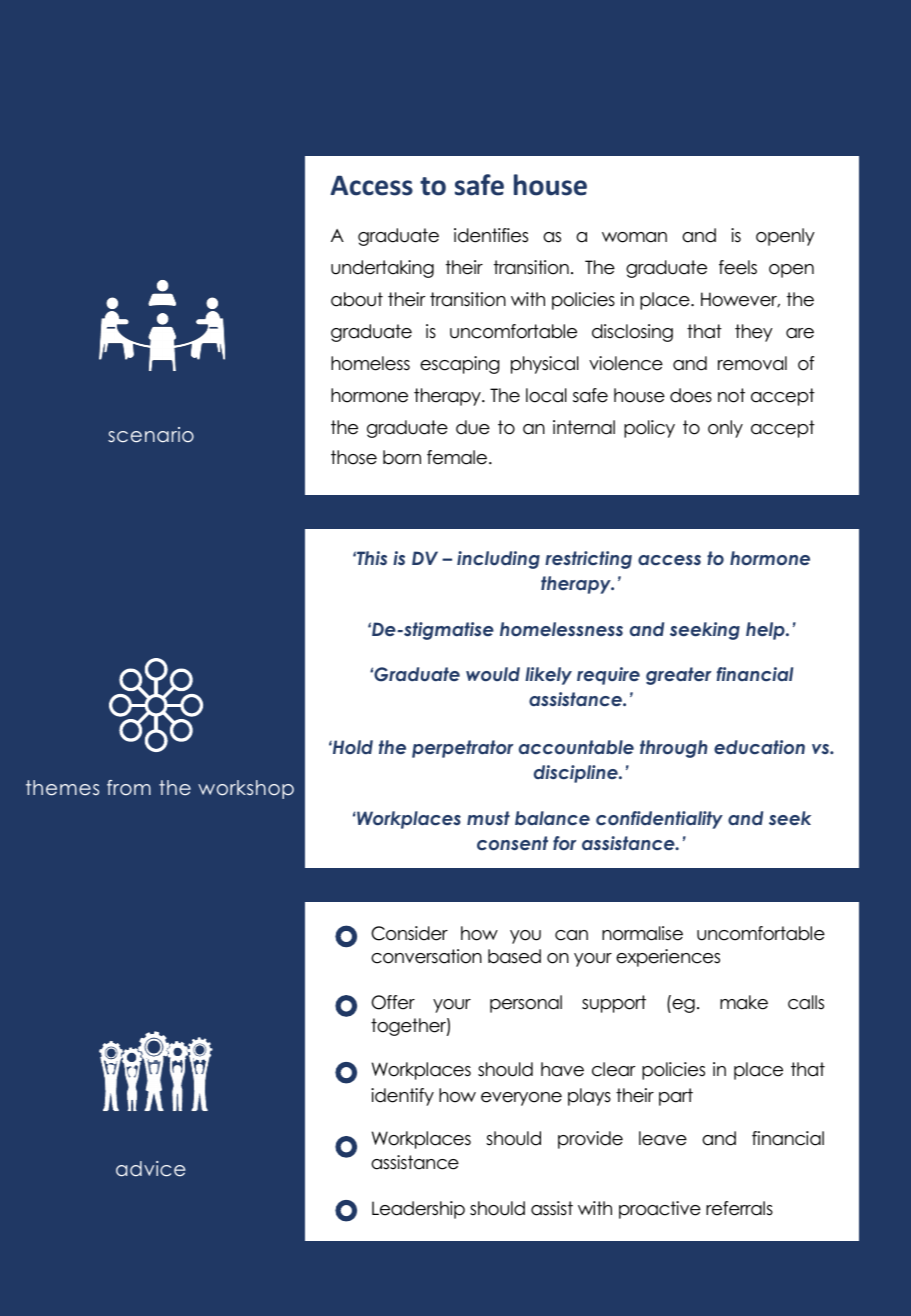 The width and height of the screenshot is (911, 1316). What do you see at coordinates (738, 267) in the screenshot?
I see `feels` at bounding box center [738, 267].
